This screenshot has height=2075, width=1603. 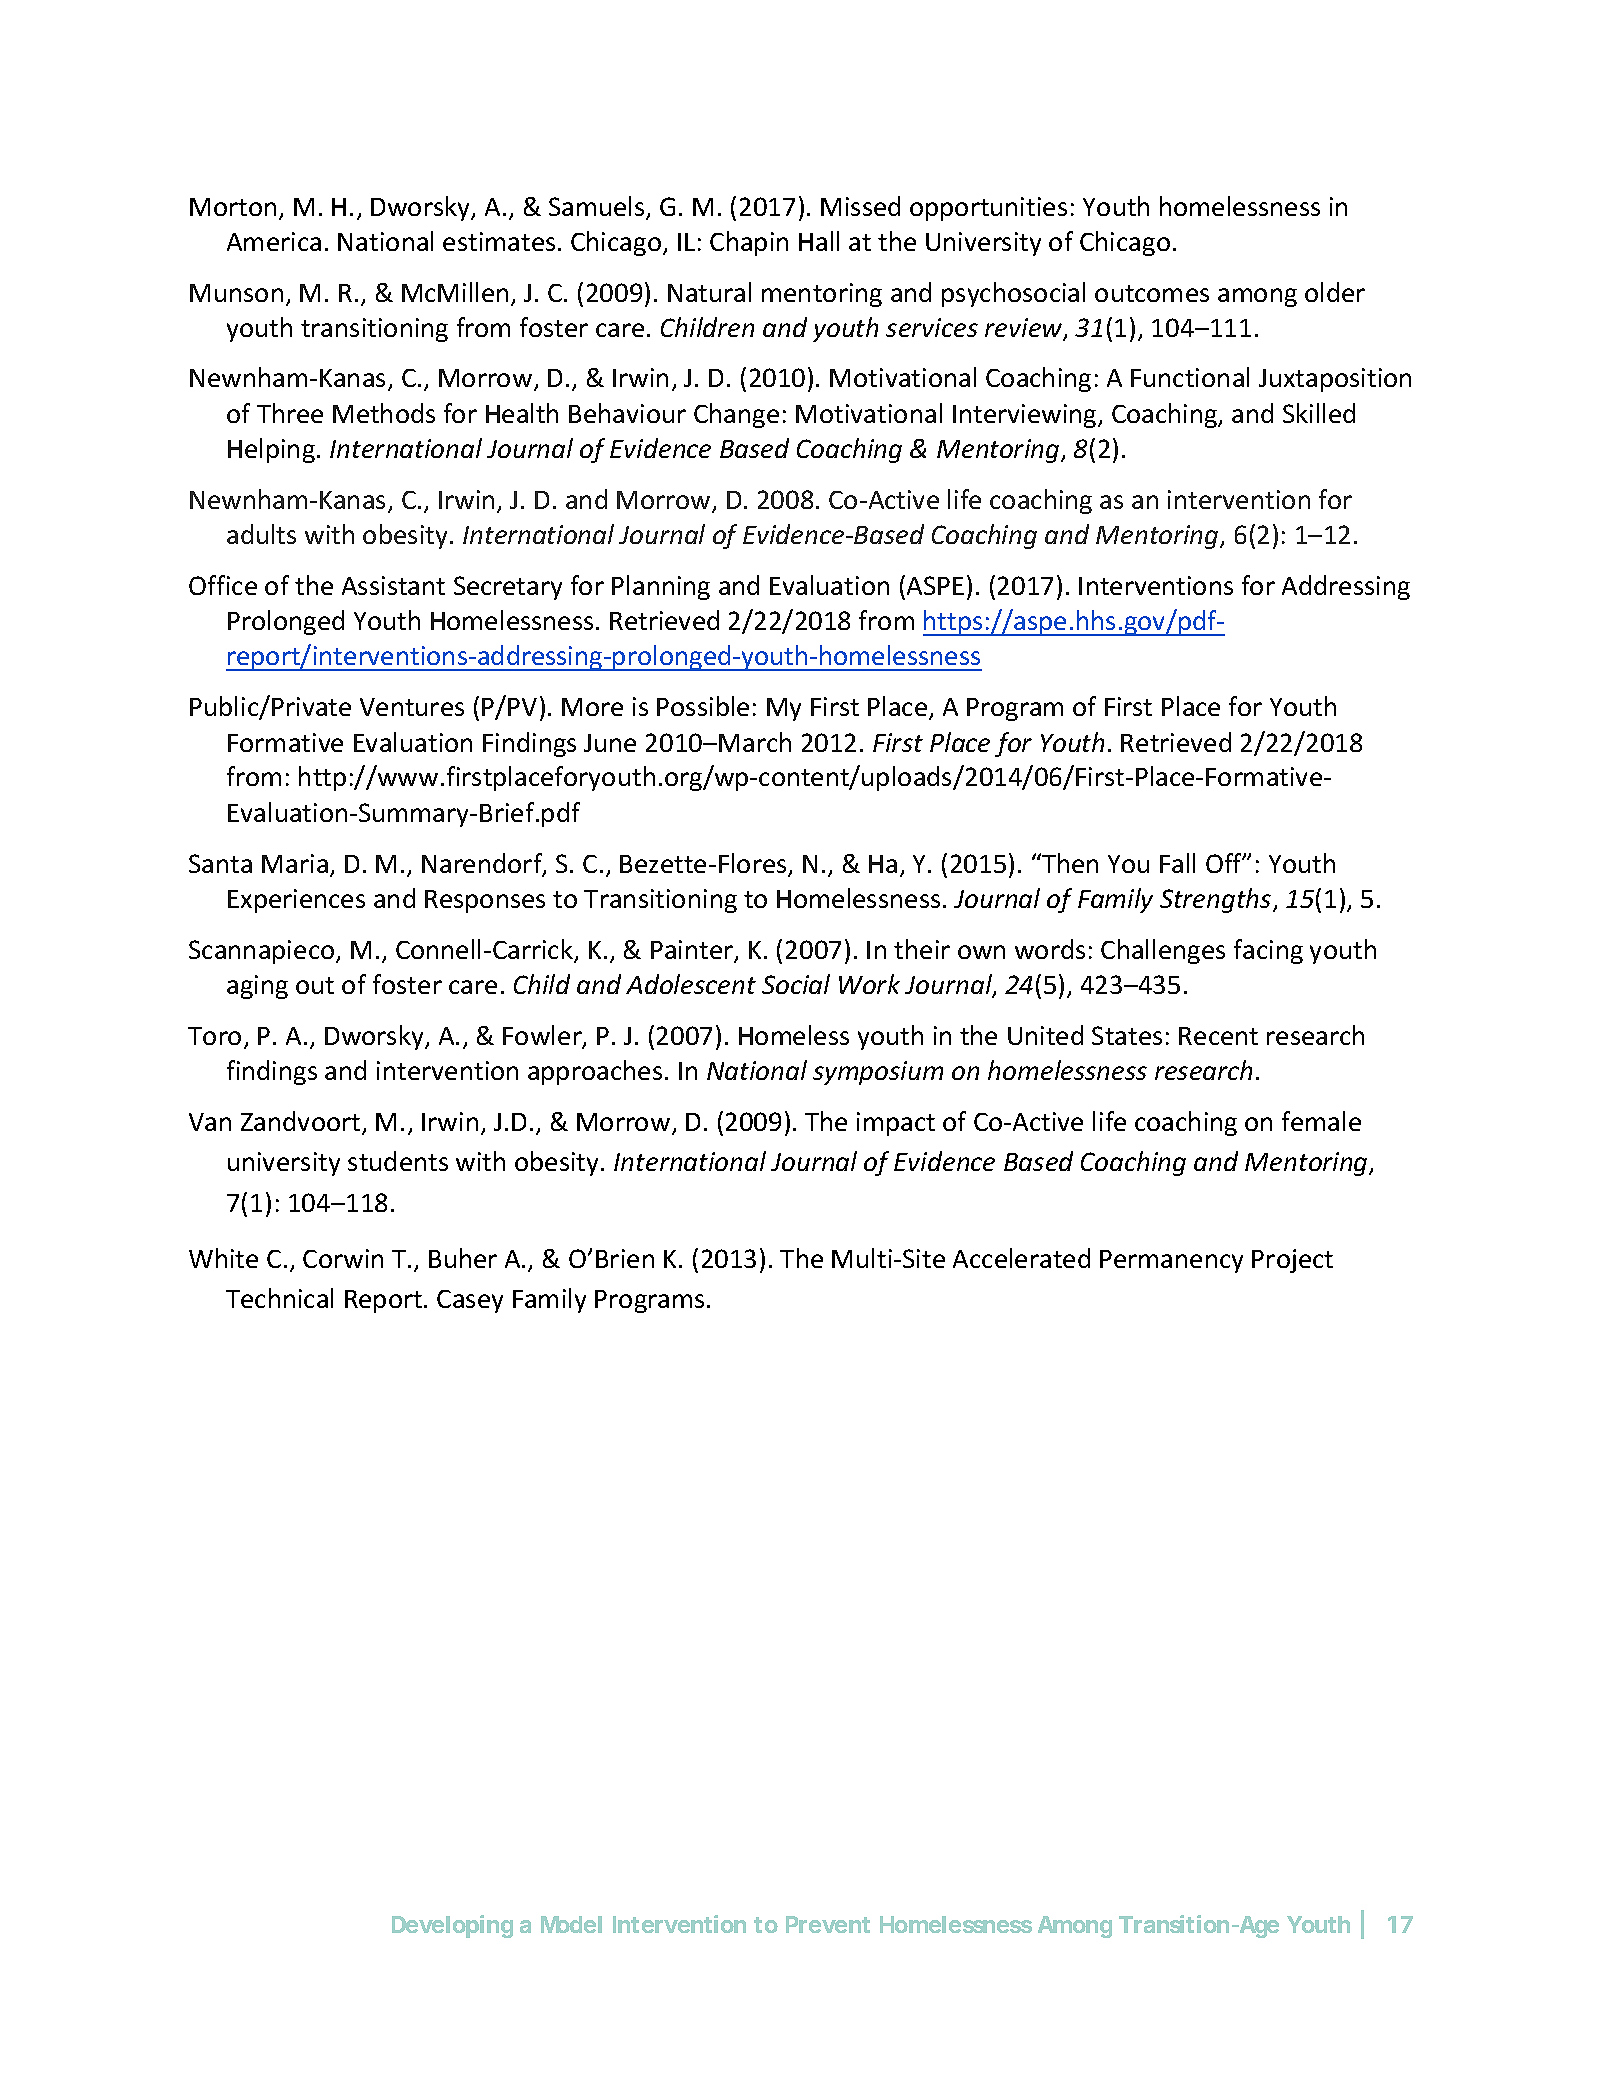 What do you see at coordinates (709, 292) in the screenshot?
I see `Natural` at bounding box center [709, 292].
